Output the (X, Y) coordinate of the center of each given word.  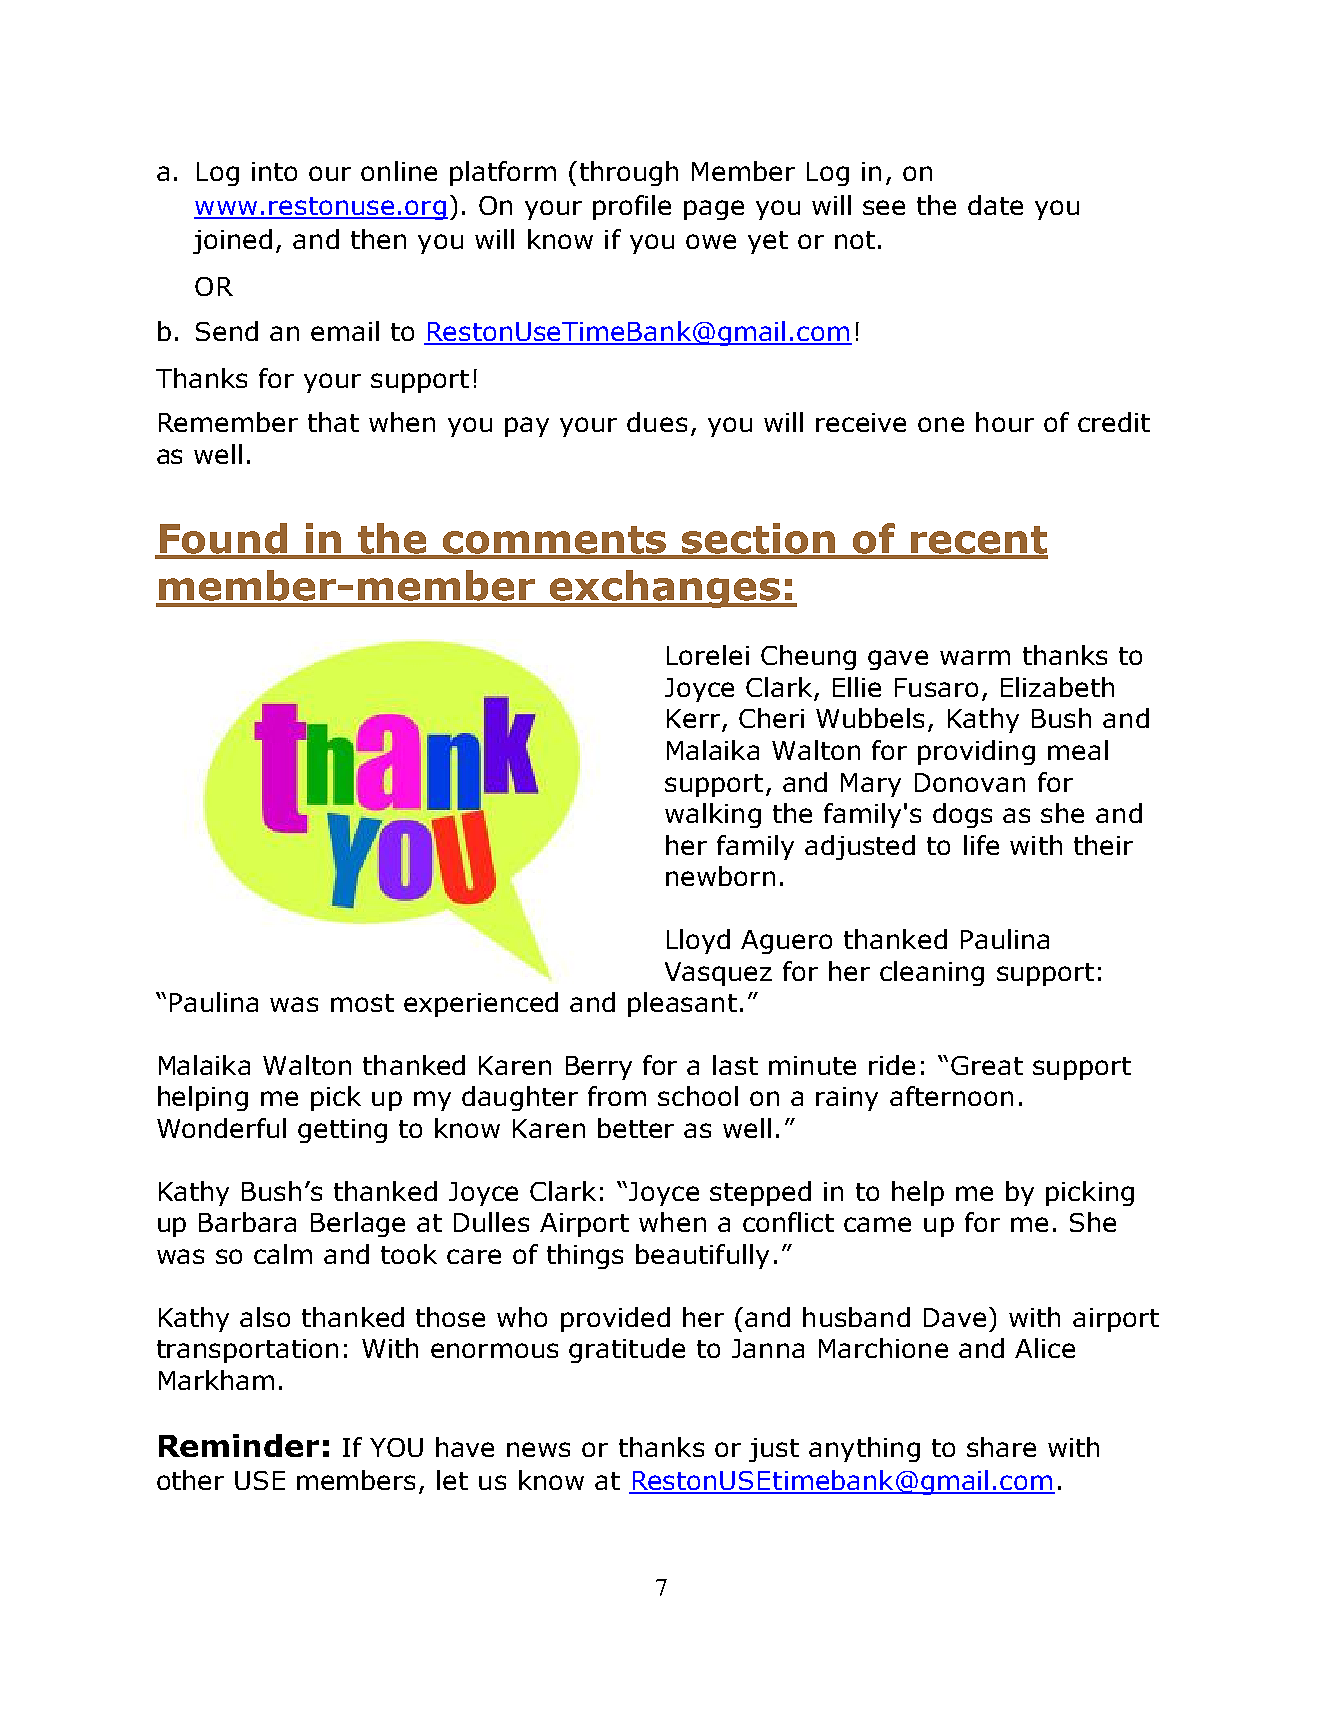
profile (632, 207)
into (274, 171)
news (538, 1449)
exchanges (665, 589)
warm (975, 657)
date (995, 205)
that (333, 422)
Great (987, 1065)
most (362, 1003)
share (1001, 1447)
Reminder (239, 1445)
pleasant (682, 1004)
